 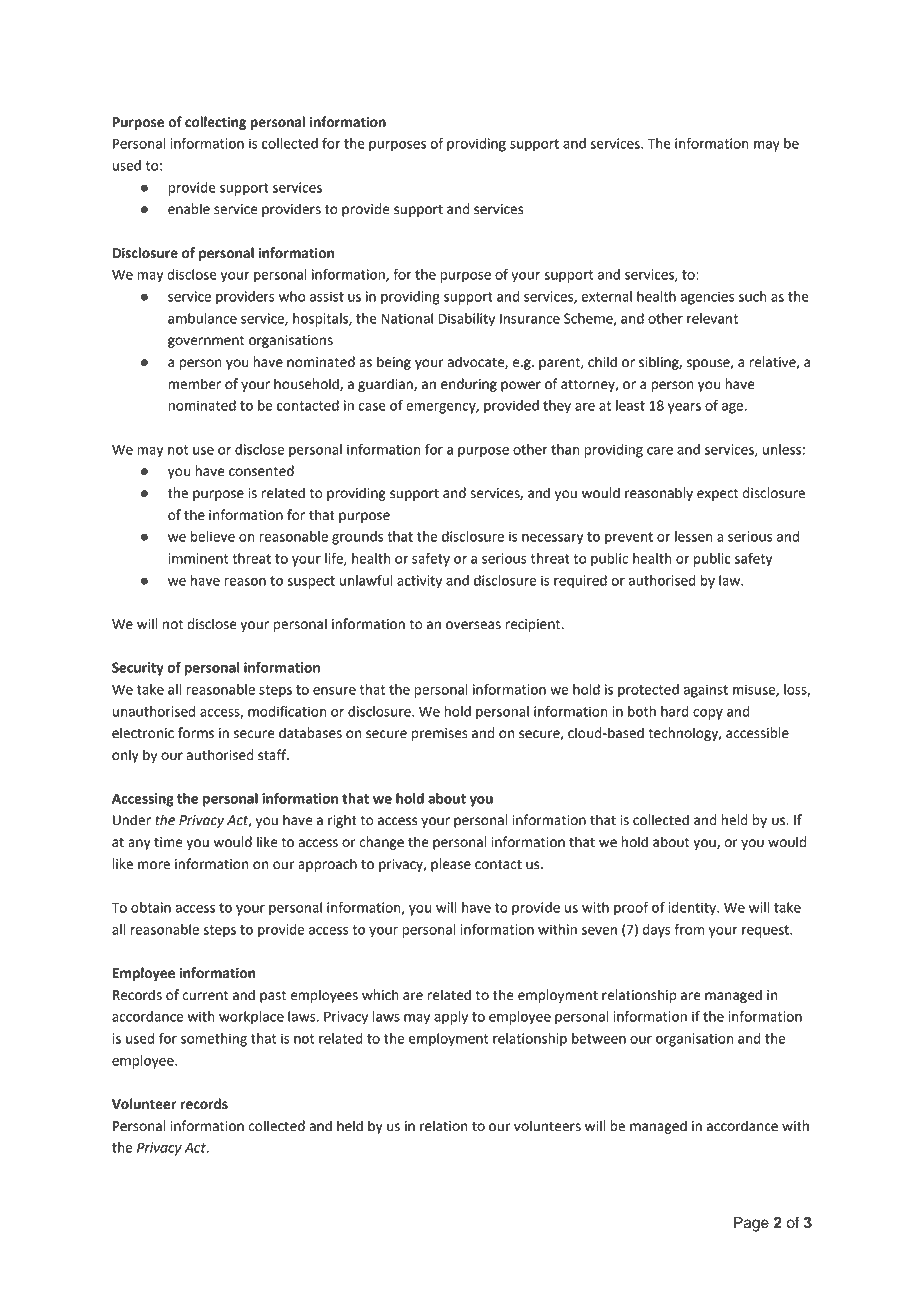 What do you see at coordinates (205, 995) in the document?
I see `current` at bounding box center [205, 995].
